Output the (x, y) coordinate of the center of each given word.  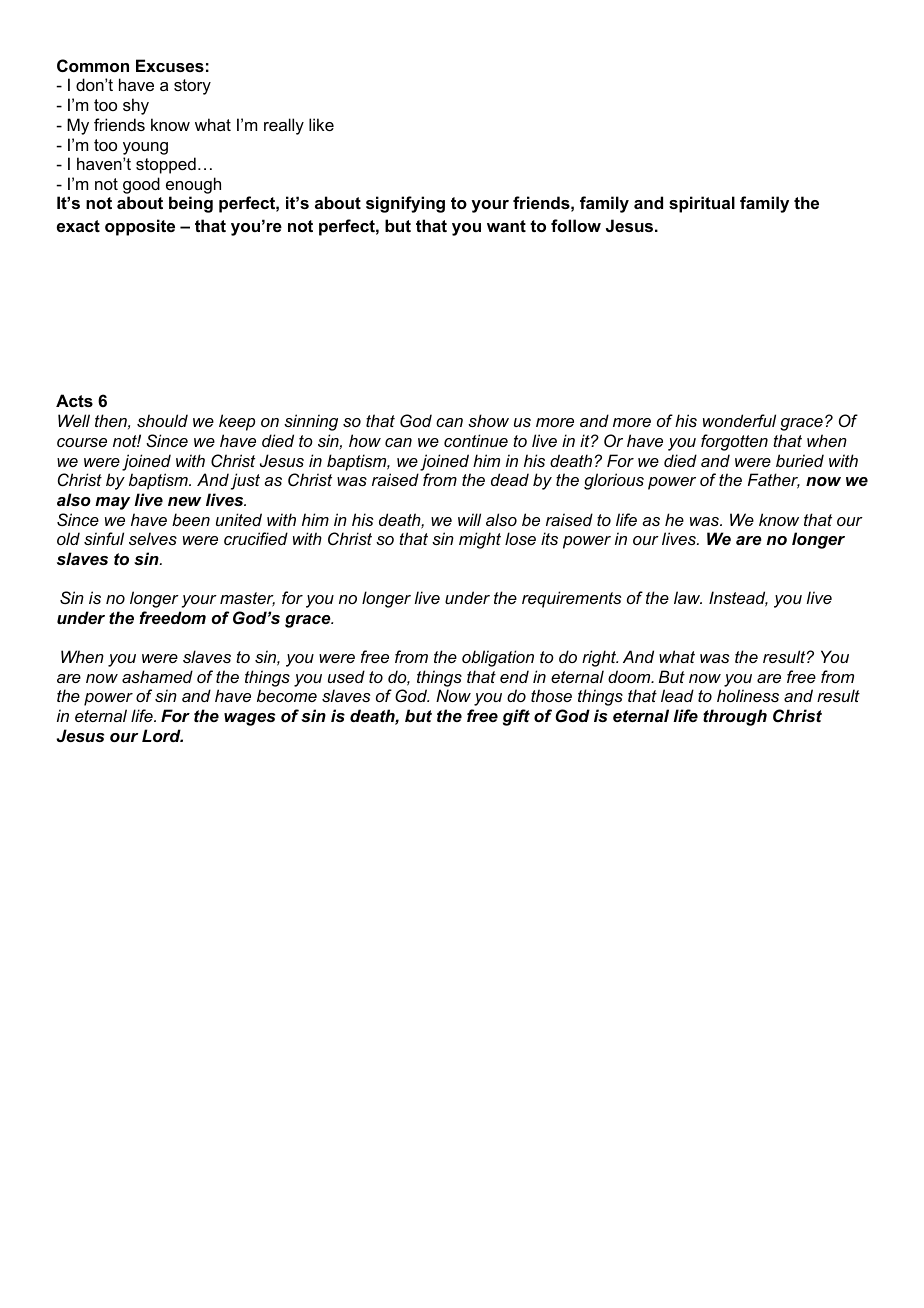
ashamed (157, 676)
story (192, 87)
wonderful (739, 420)
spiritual (702, 204)
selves (153, 538)
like (321, 124)
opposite (140, 227)
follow (576, 225)
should (162, 420)
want (506, 226)
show (488, 420)
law (688, 597)
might (480, 540)
